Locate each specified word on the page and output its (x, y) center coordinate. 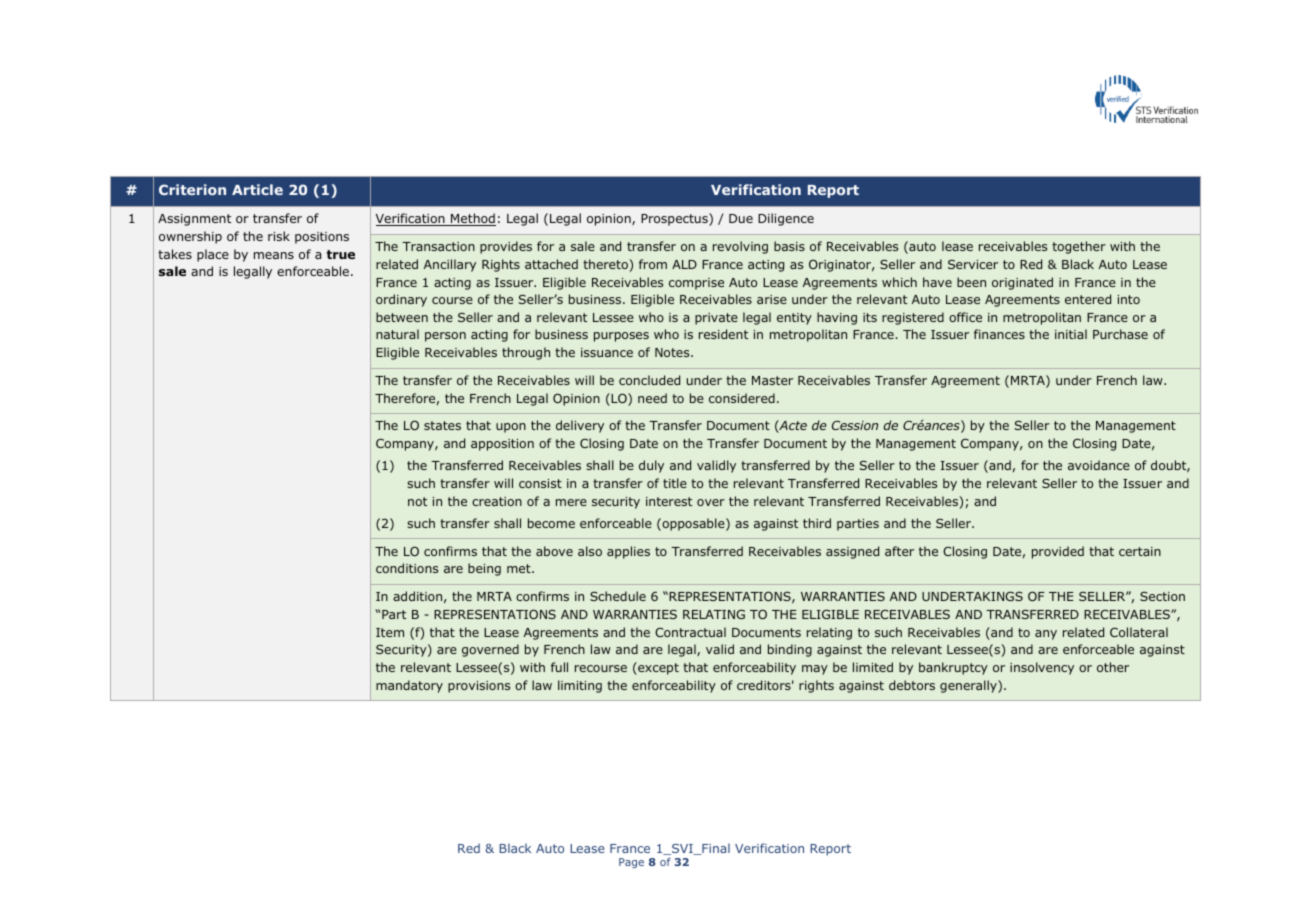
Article (257, 189)
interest (669, 501)
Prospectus (675, 219)
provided (1058, 552)
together (1079, 247)
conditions (407, 568)
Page (631, 863)
